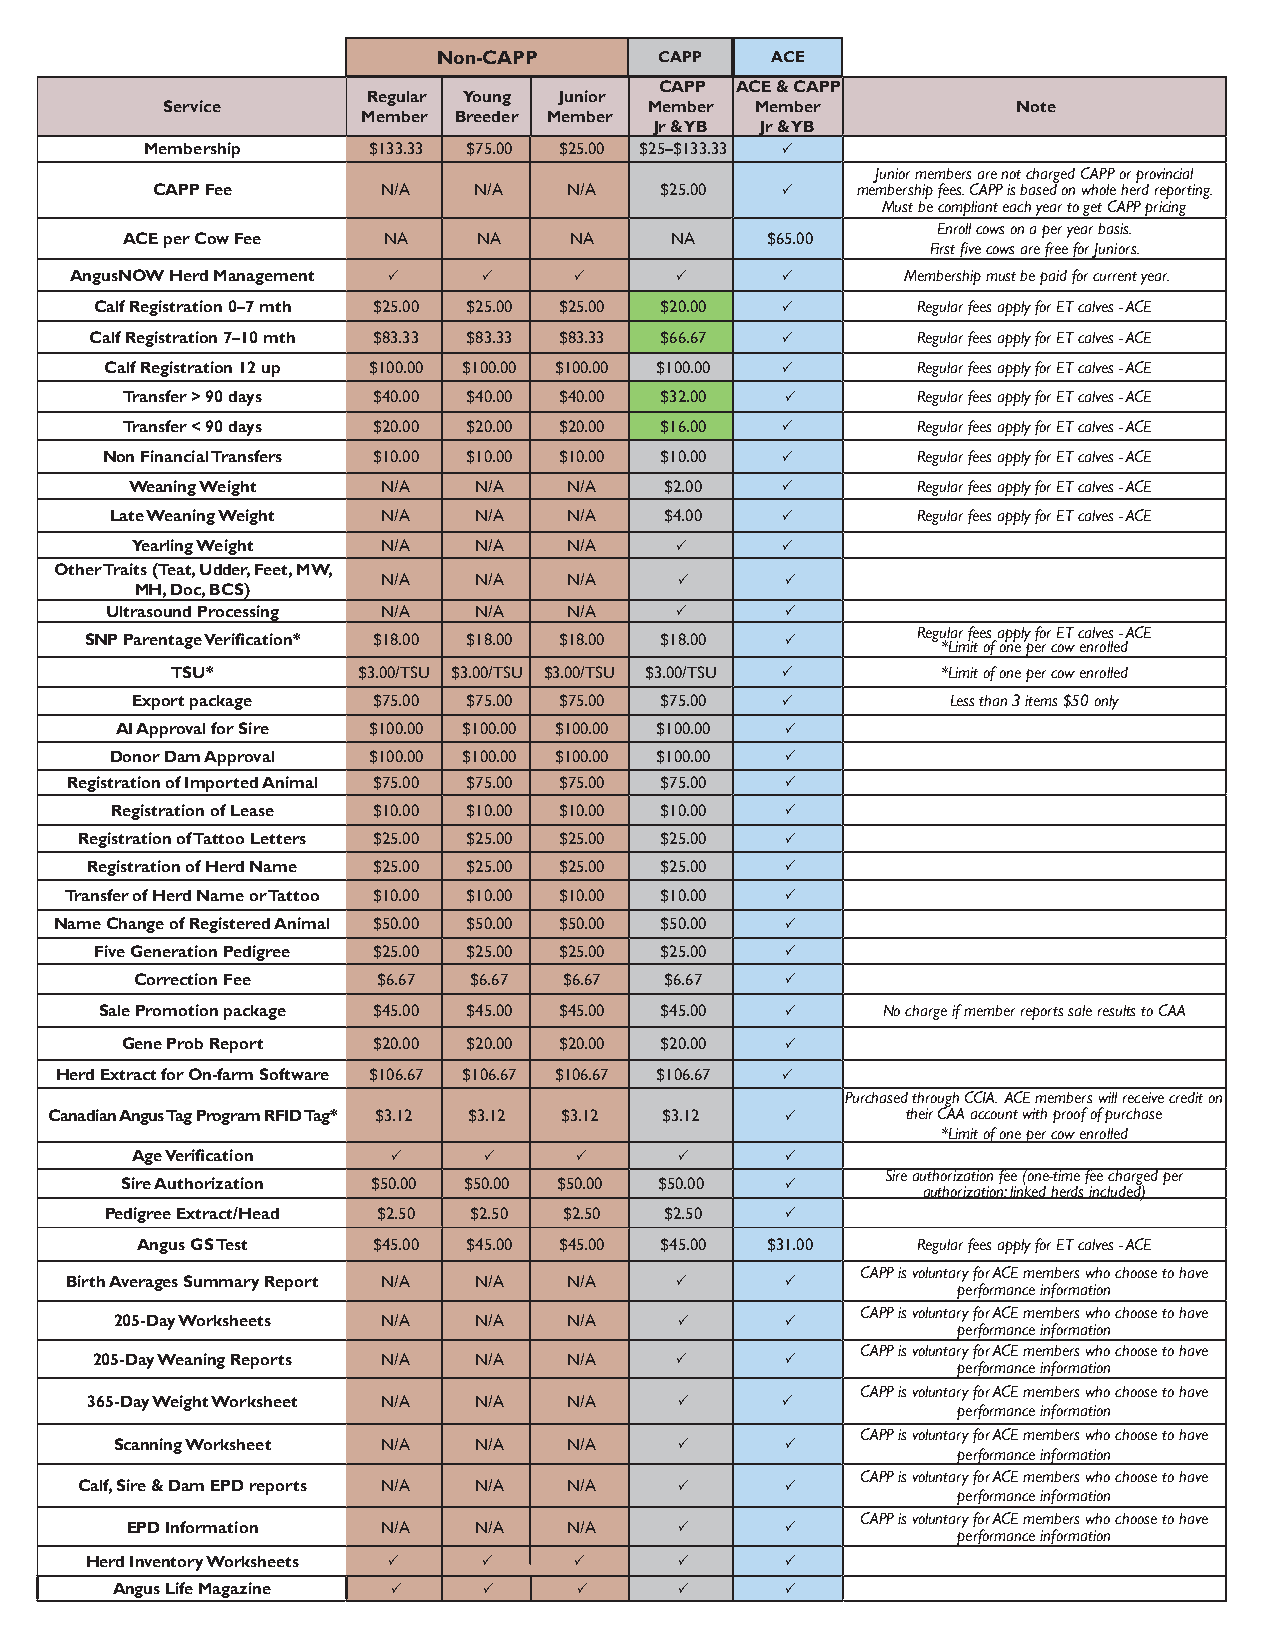  What do you see at coordinates (179, 1588) in the screenshot?
I see `Life` at bounding box center [179, 1588].
